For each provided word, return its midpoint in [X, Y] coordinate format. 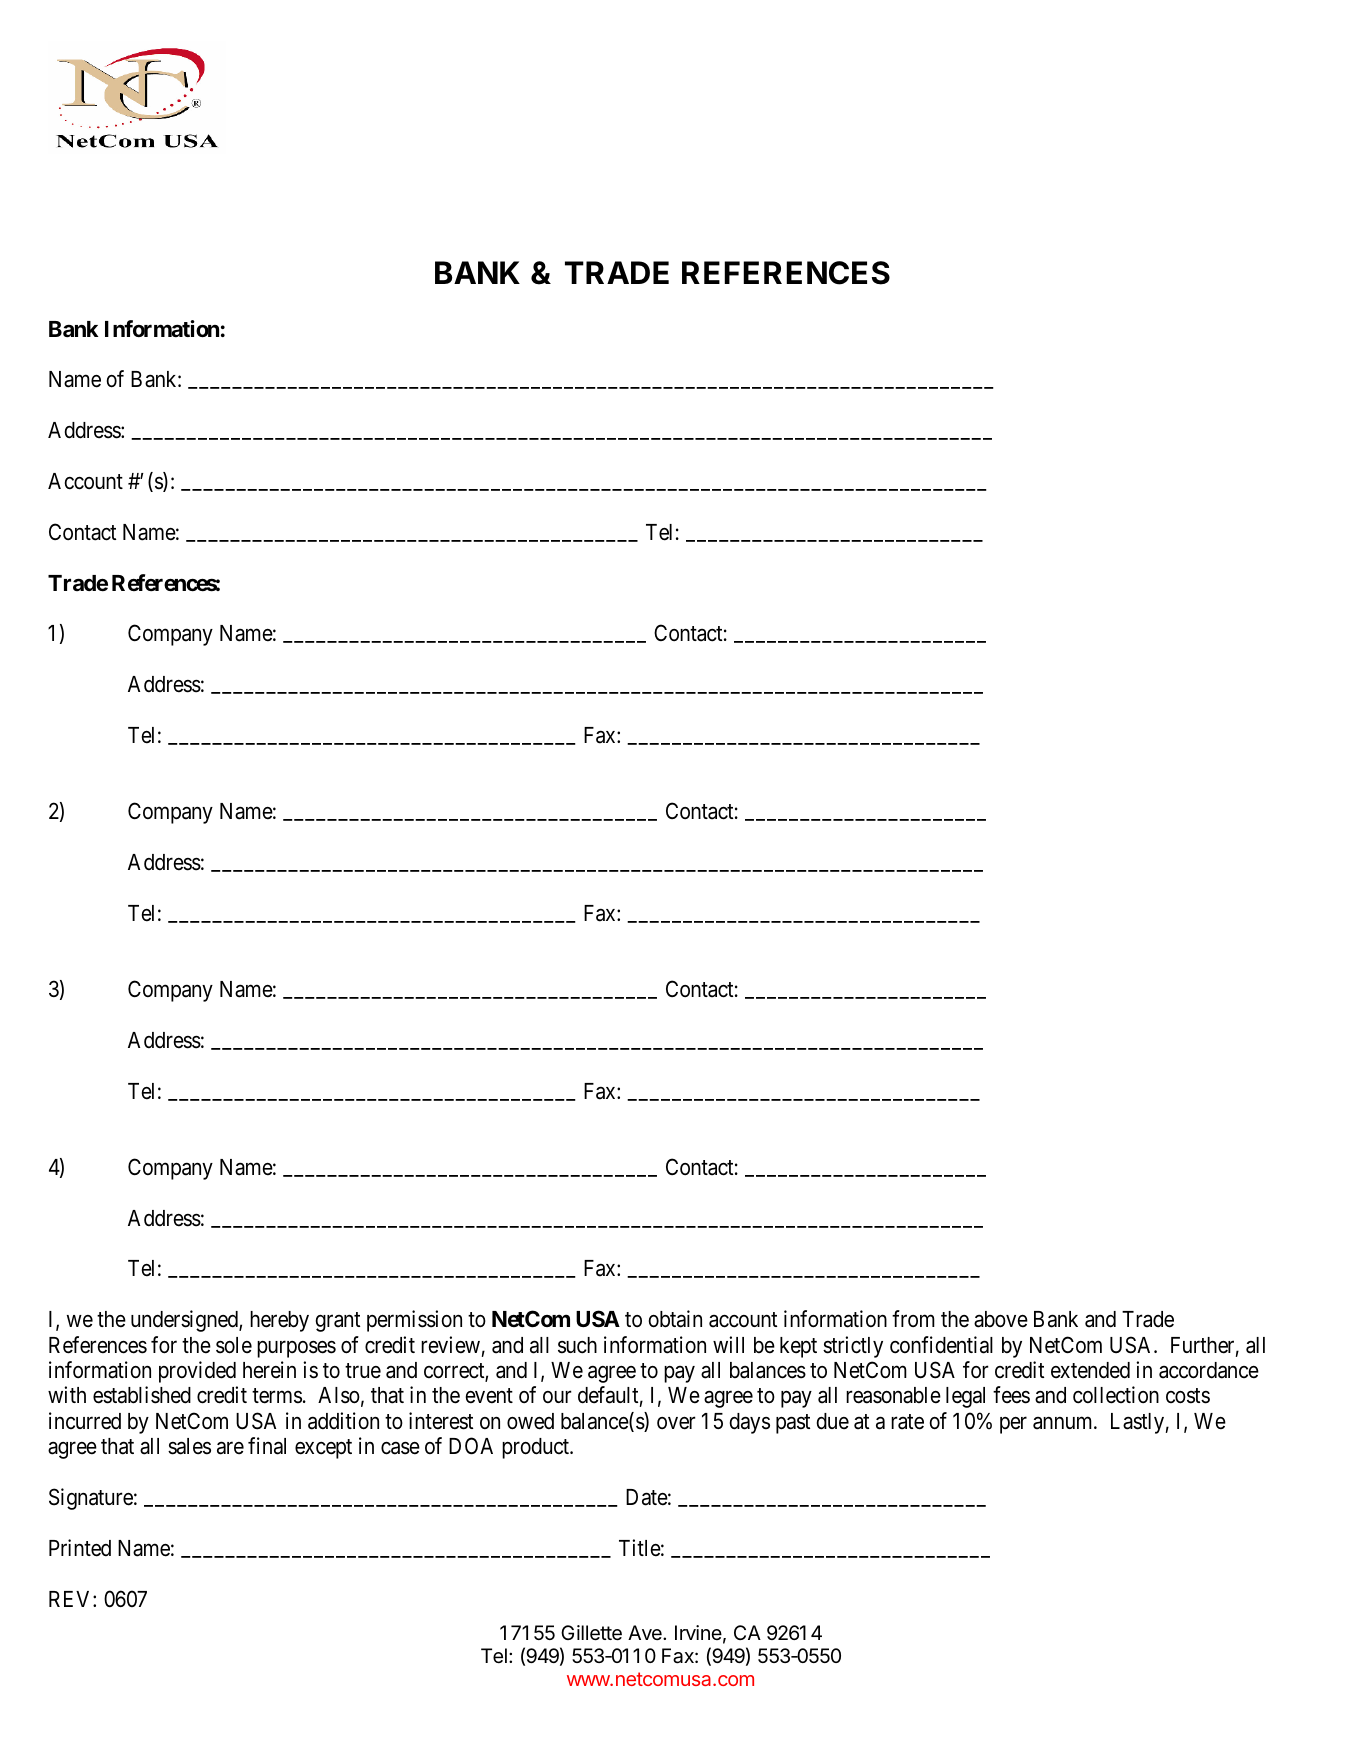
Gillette [591, 1633]
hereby [279, 1321]
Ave [646, 1632]
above [1001, 1319]
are [230, 1448]
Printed [80, 1548]
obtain [675, 1319]
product [537, 1448]
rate [907, 1422]
